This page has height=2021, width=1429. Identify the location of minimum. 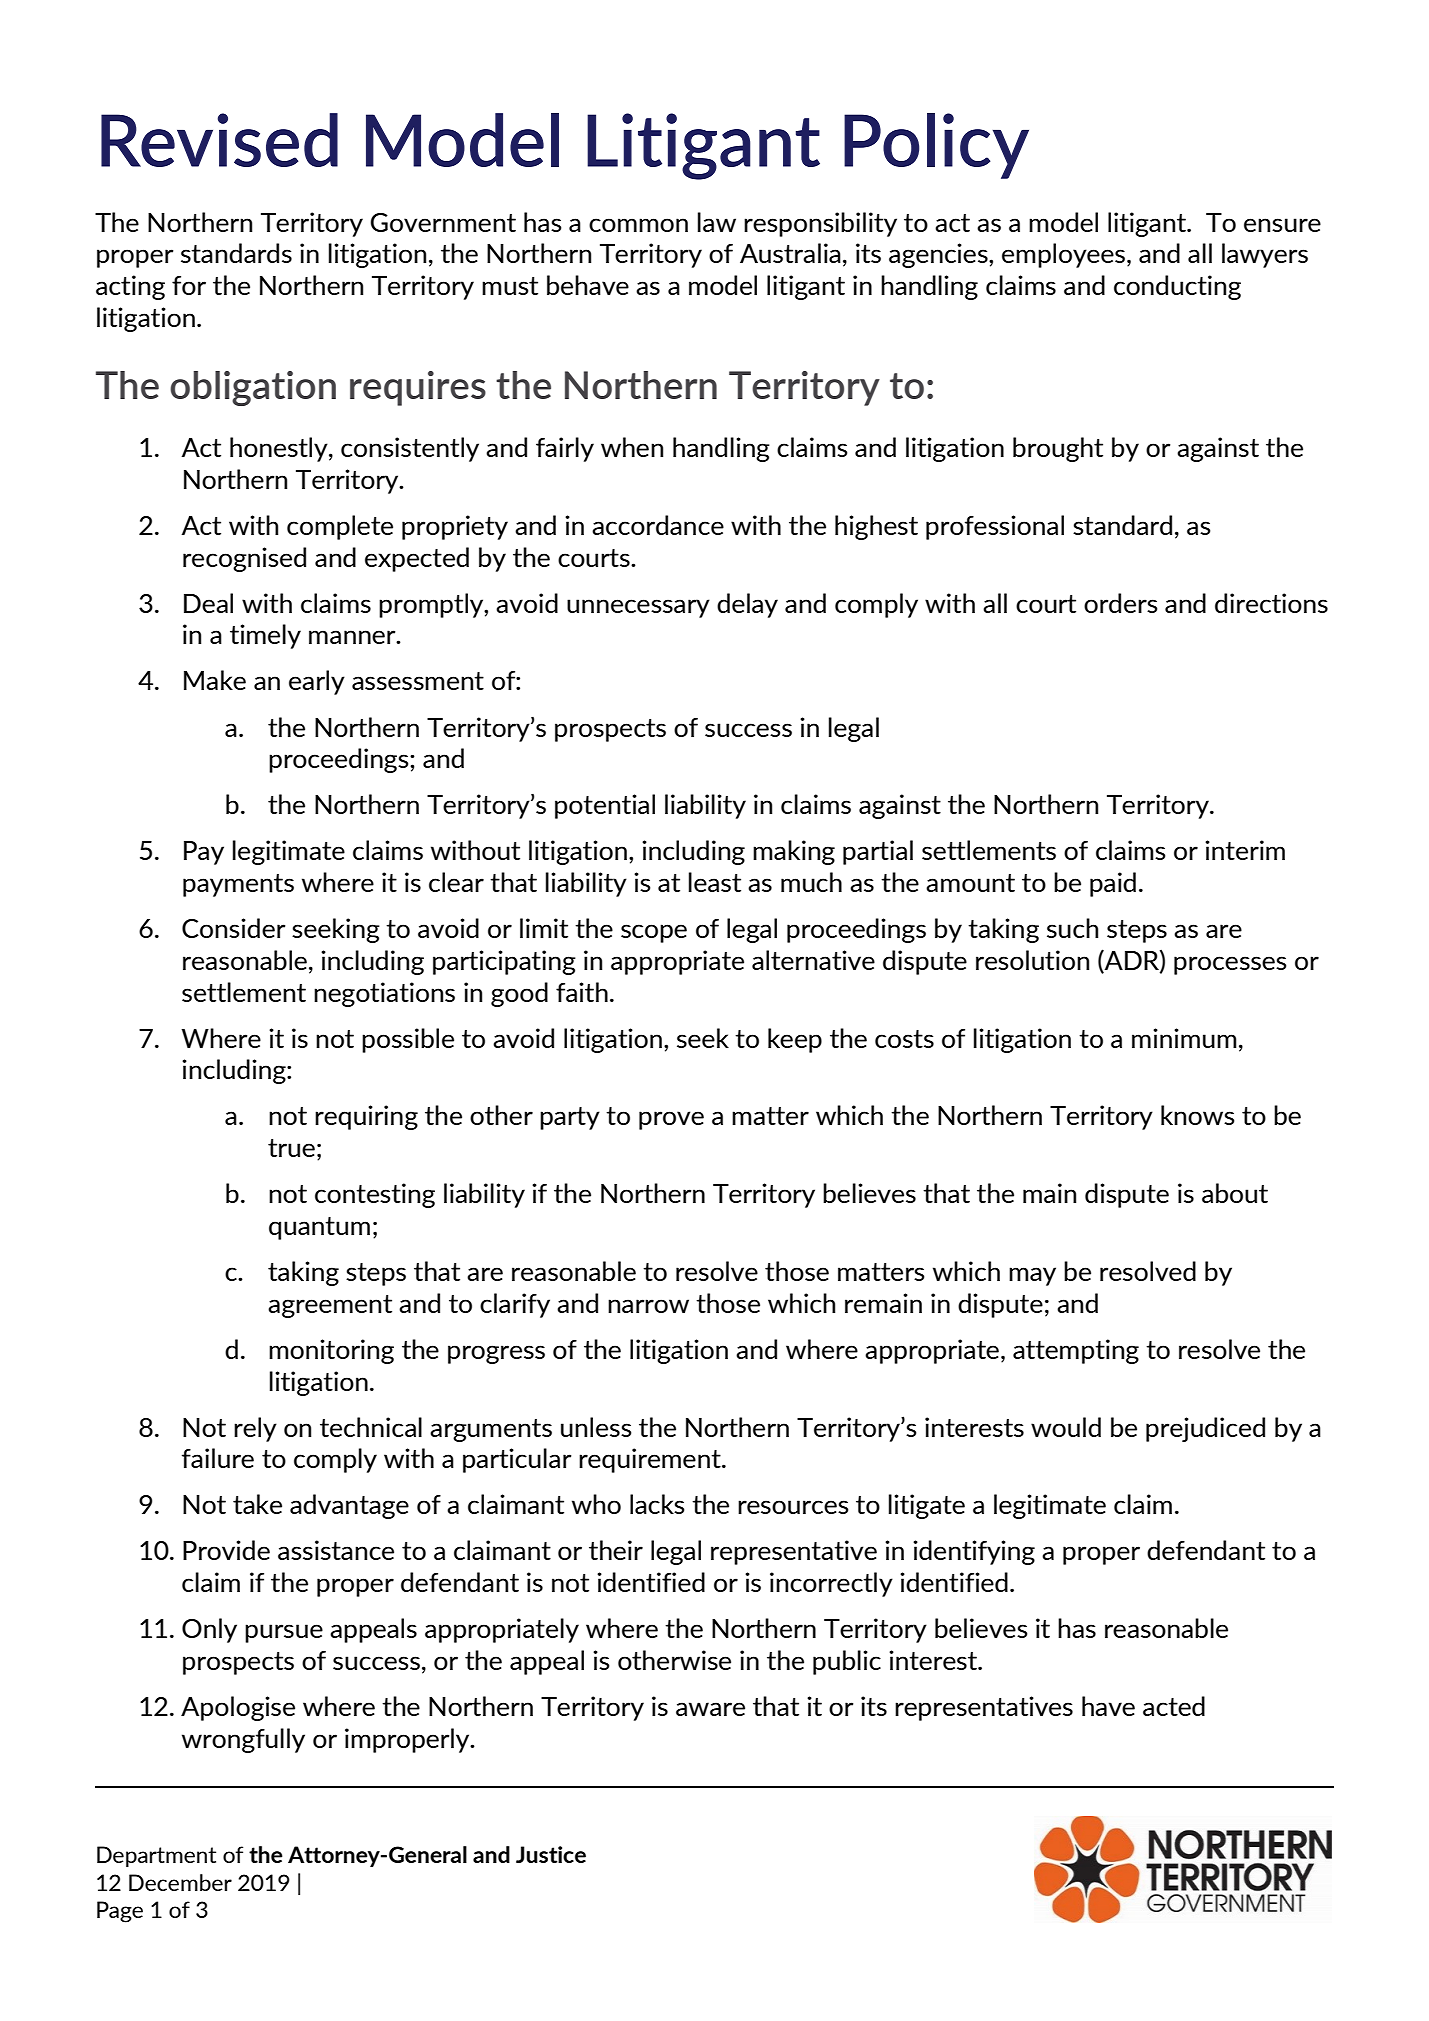
(1184, 1038).
